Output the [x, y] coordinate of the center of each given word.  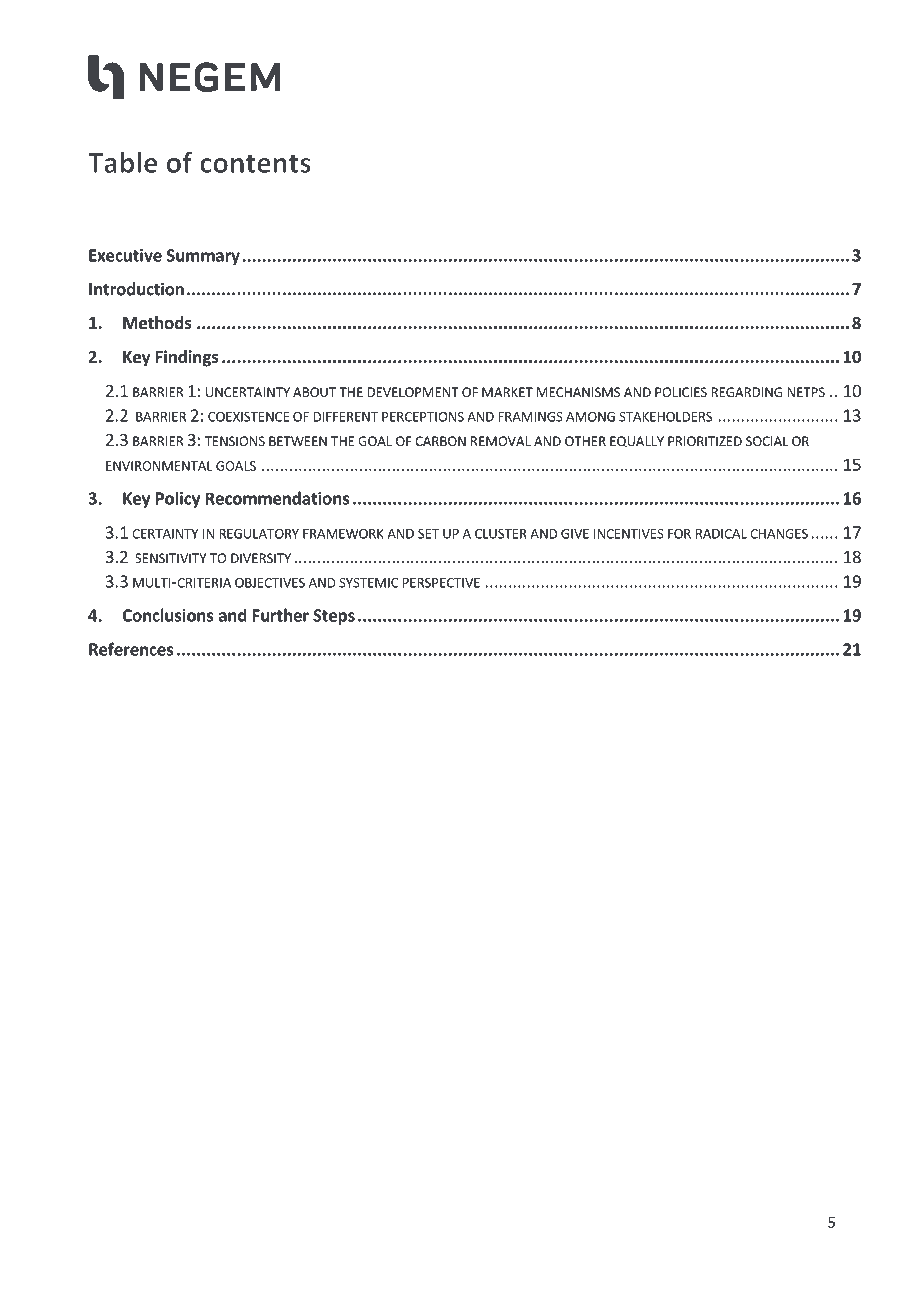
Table [123, 162]
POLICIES [681, 392]
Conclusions [167, 615]
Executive [125, 255]
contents [255, 163]
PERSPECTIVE [441, 583]
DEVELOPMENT [413, 392]
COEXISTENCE [248, 417]
